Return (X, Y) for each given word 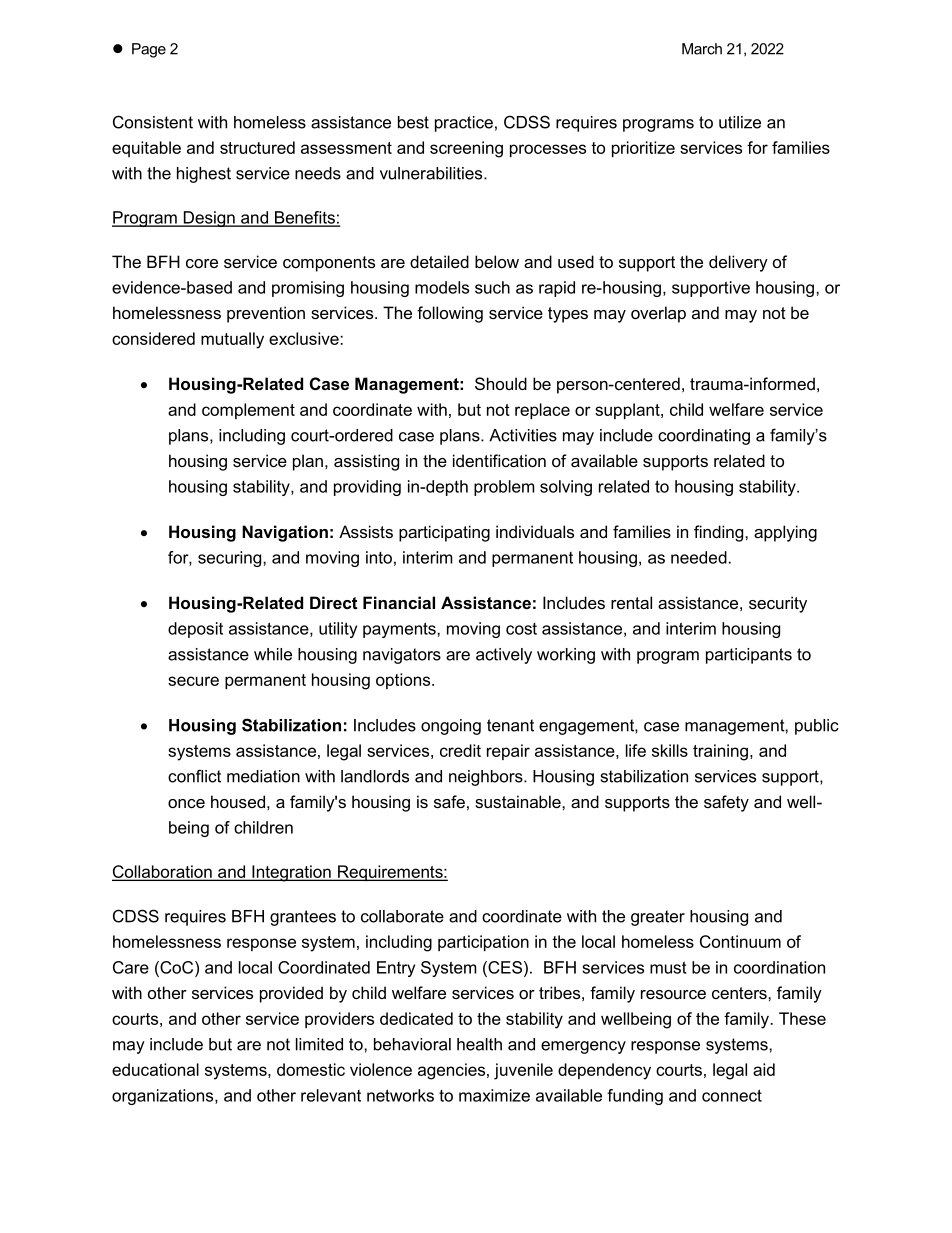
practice (464, 124)
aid (764, 1069)
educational (155, 1069)
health (479, 1044)
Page (149, 50)
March (702, 49)
